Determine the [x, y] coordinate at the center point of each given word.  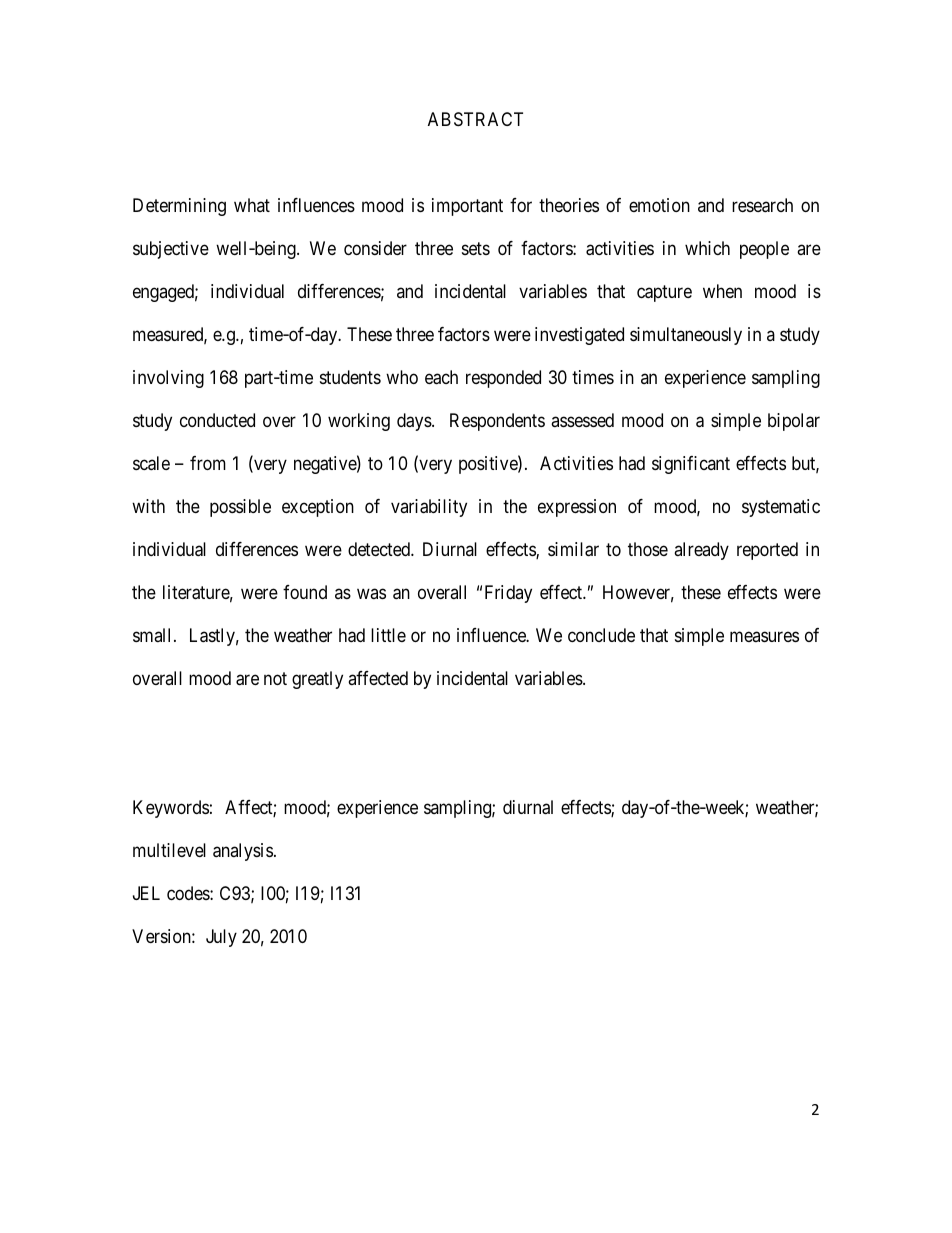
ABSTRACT [475, 119]
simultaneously [686, 336]
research [762, 205]
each [441, 377]
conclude [601, 635]
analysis [243, 852]
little [388, 635]
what [252, 205]
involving [168, 379]
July [221, 938]
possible [240, 508]
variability [429, 508]
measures [764, 636]
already [701, 551]
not [275, 678]
